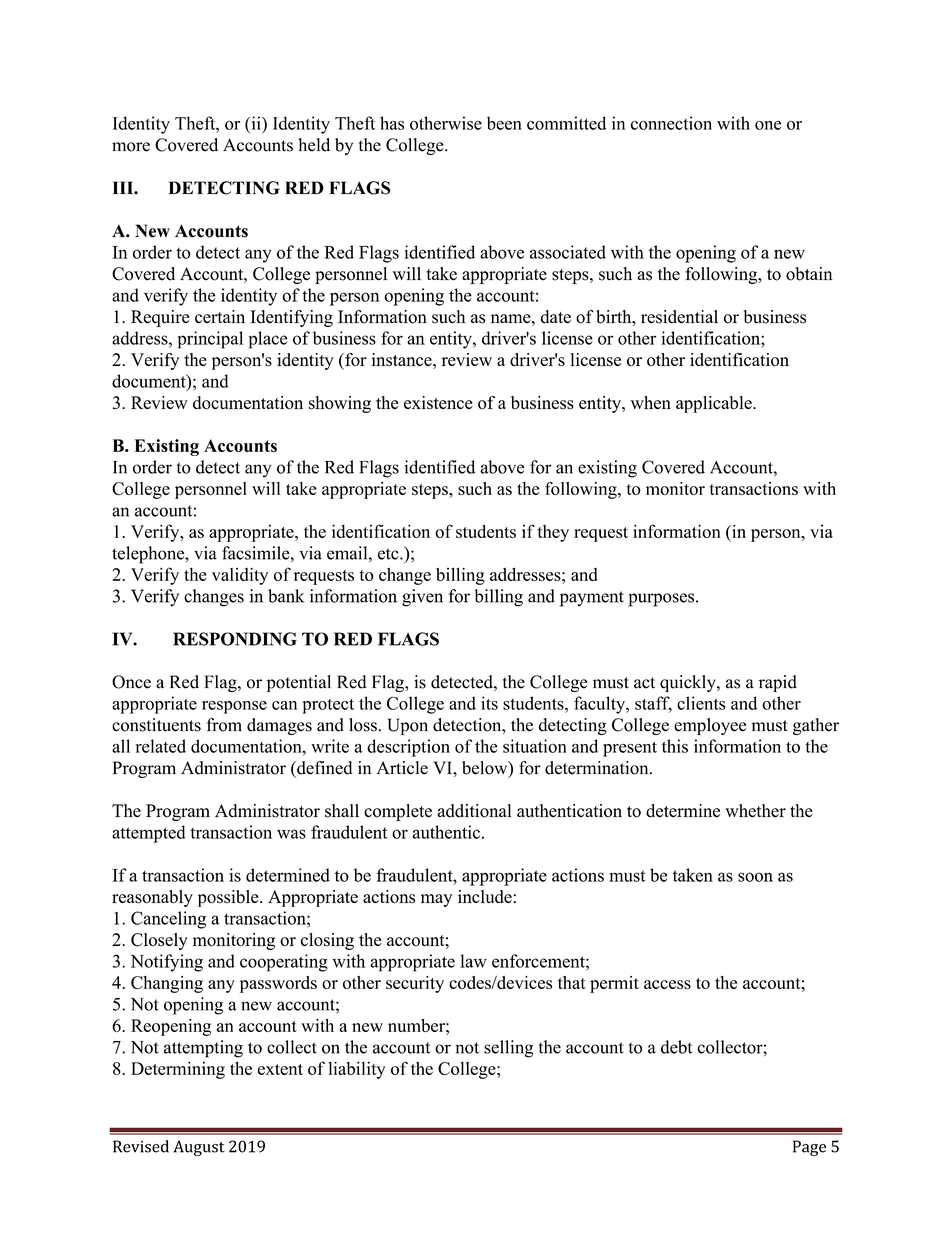 This document has width=952, height=1233. What do you see at coordinates (778, 683) in the document?
I see `rapid` at bounding box center [778, 683].
